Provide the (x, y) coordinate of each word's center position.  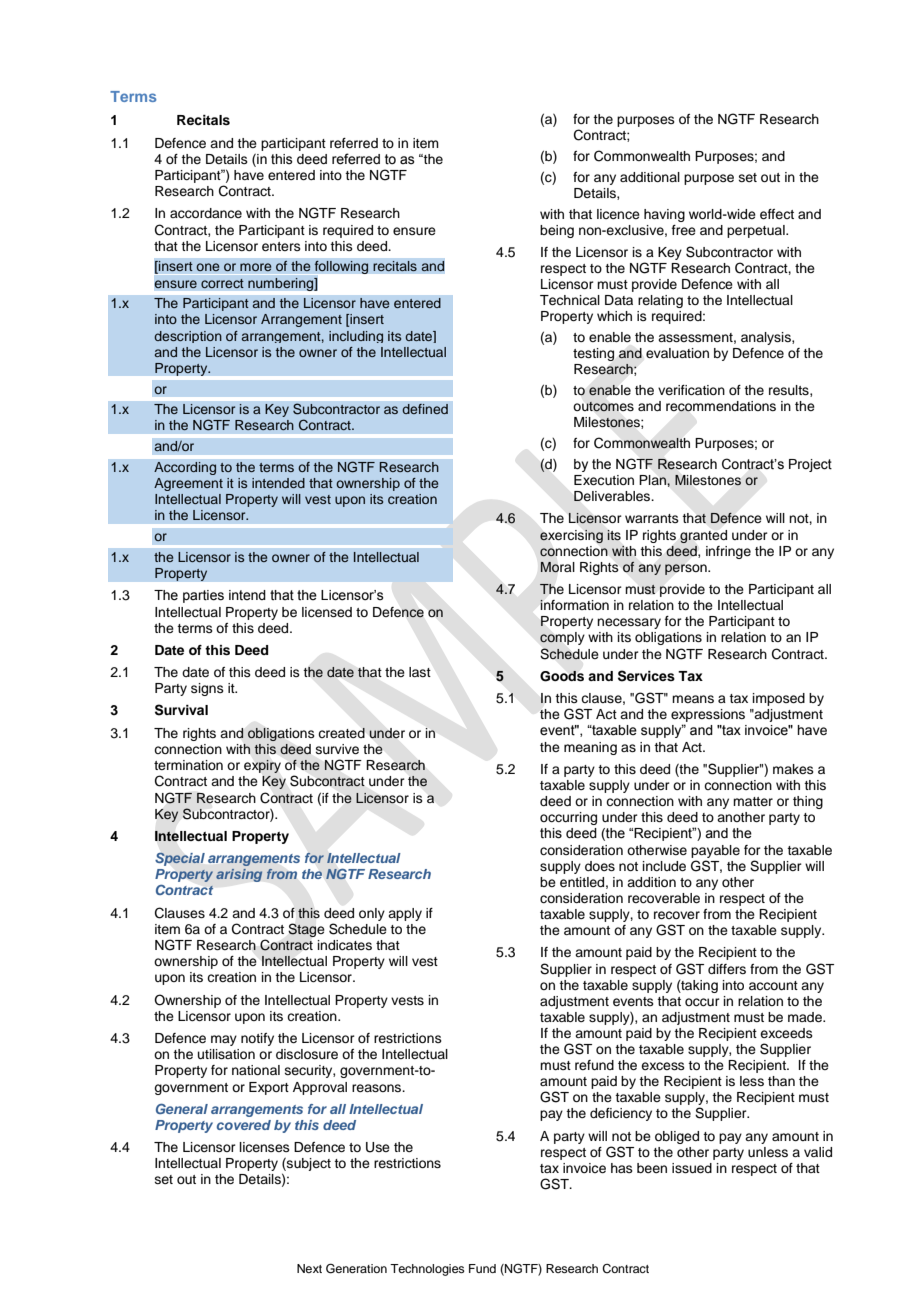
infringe (728, 552)
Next (309, 1268)
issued (692, 1168)
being (557, 231)
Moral (557, 567)
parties (203, 596)
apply (405, 914)
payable (715, 851)
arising (239, 875)
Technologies (427, 1270)
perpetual (757, 231)
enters (281, 246)
